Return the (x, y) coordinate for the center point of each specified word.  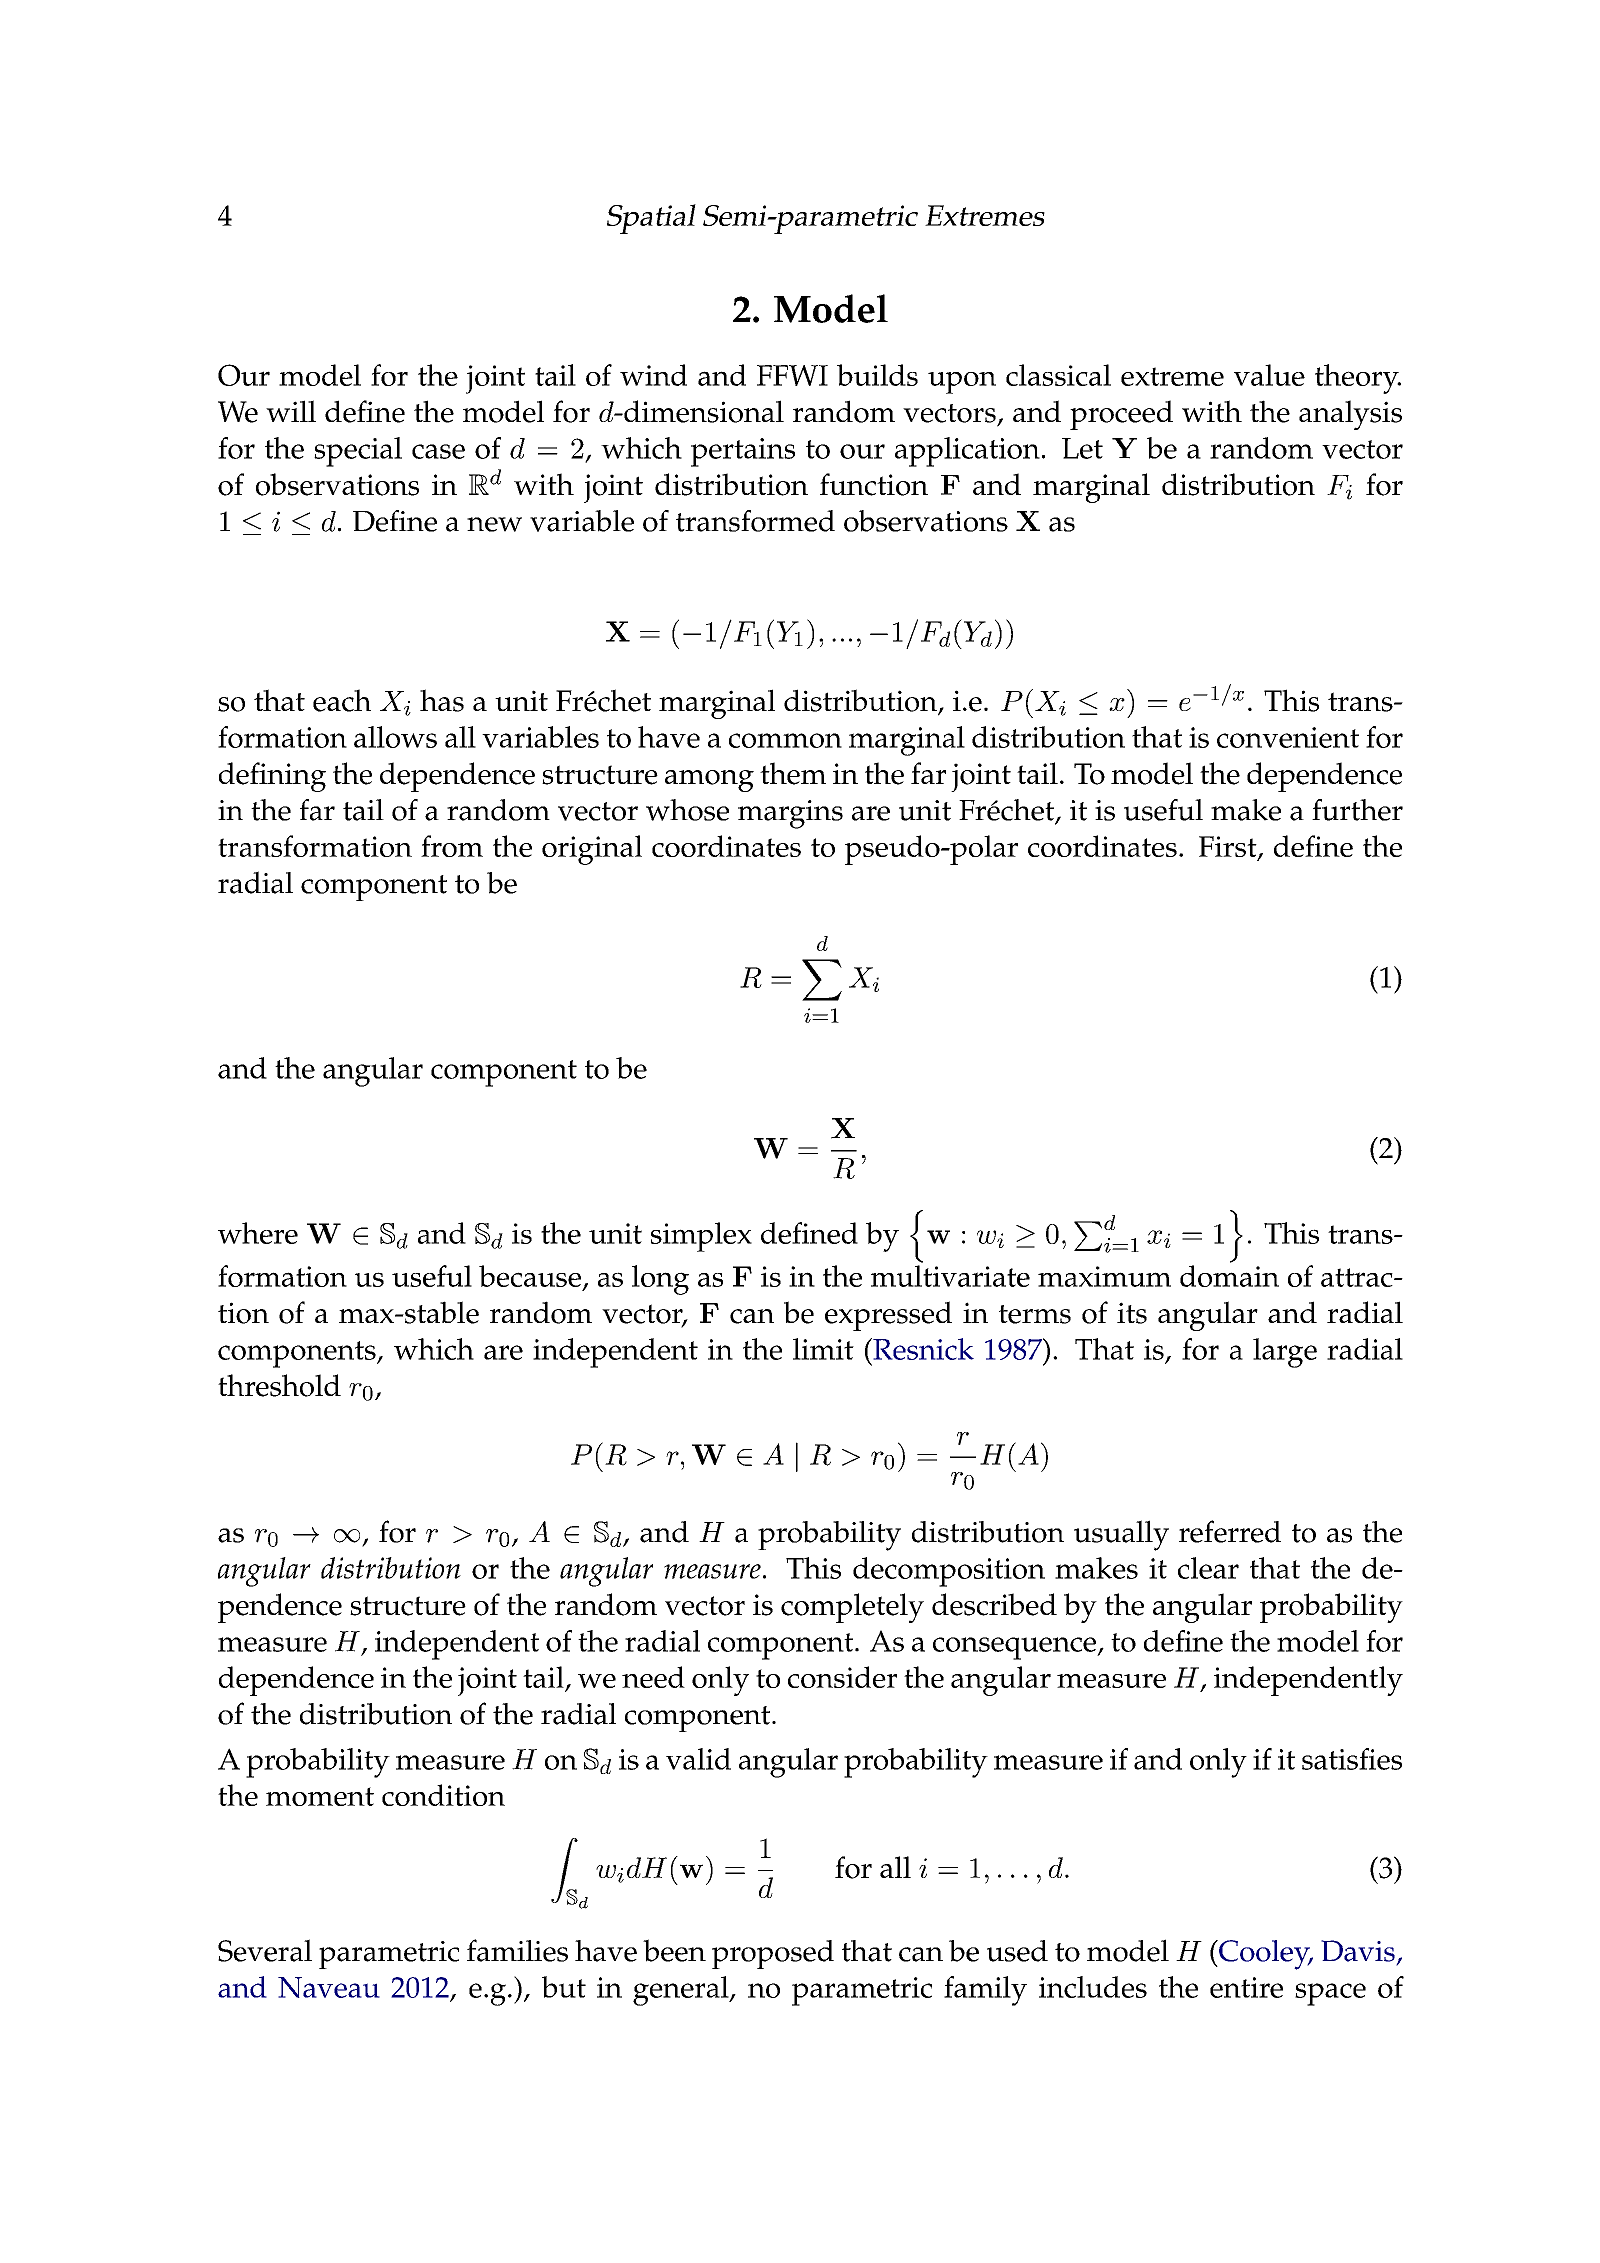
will (291, 411)
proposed (773, 1954)
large (1285, 1353)
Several (265, 1950)
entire (1246, 1987)
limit (823, 1349)
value (1269, 375)
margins (790, 814)
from (452, 846)
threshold (279, 1385)
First (1229, 848)
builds (877, 375)
